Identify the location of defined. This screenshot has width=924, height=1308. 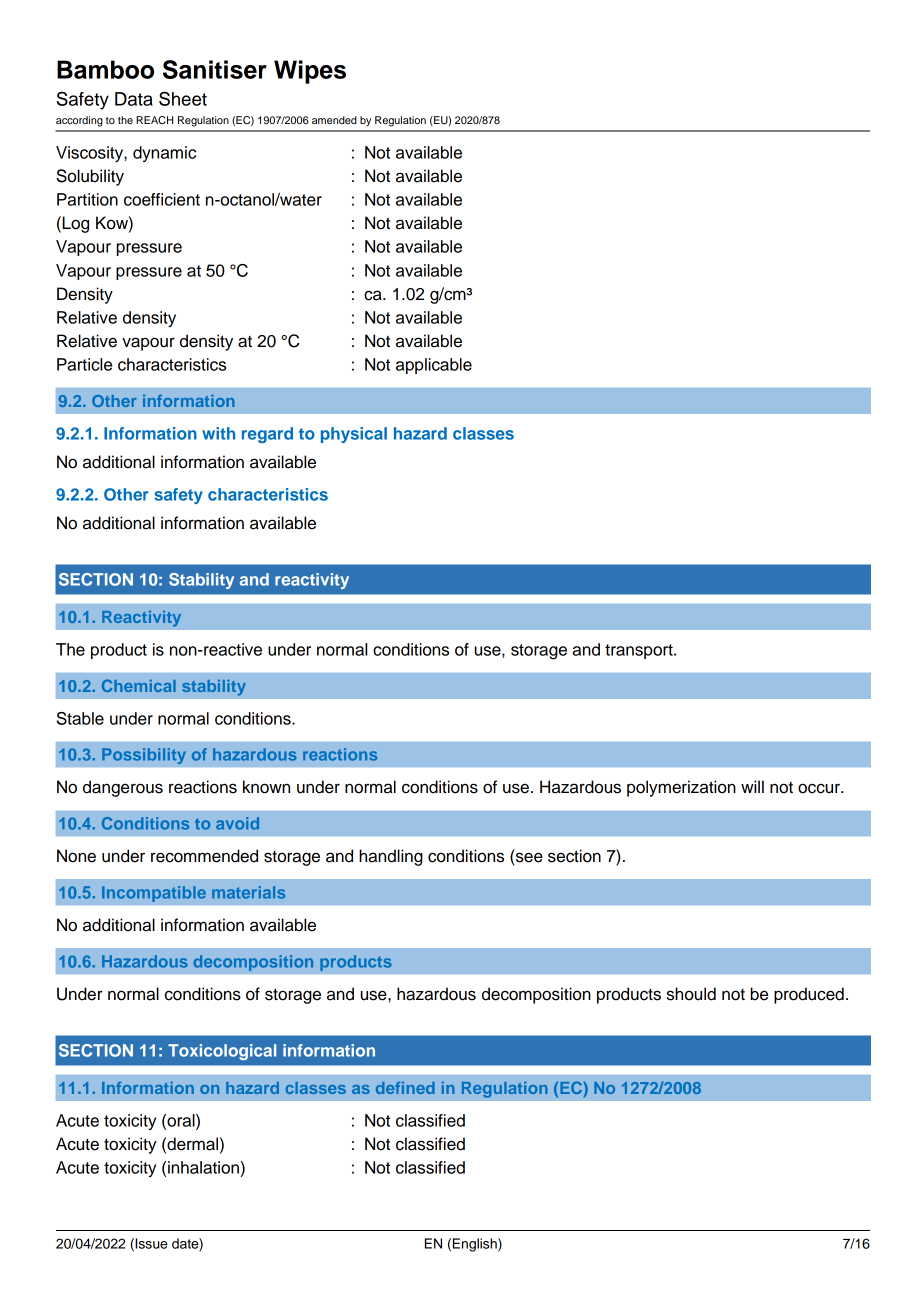
(405, 1088).
